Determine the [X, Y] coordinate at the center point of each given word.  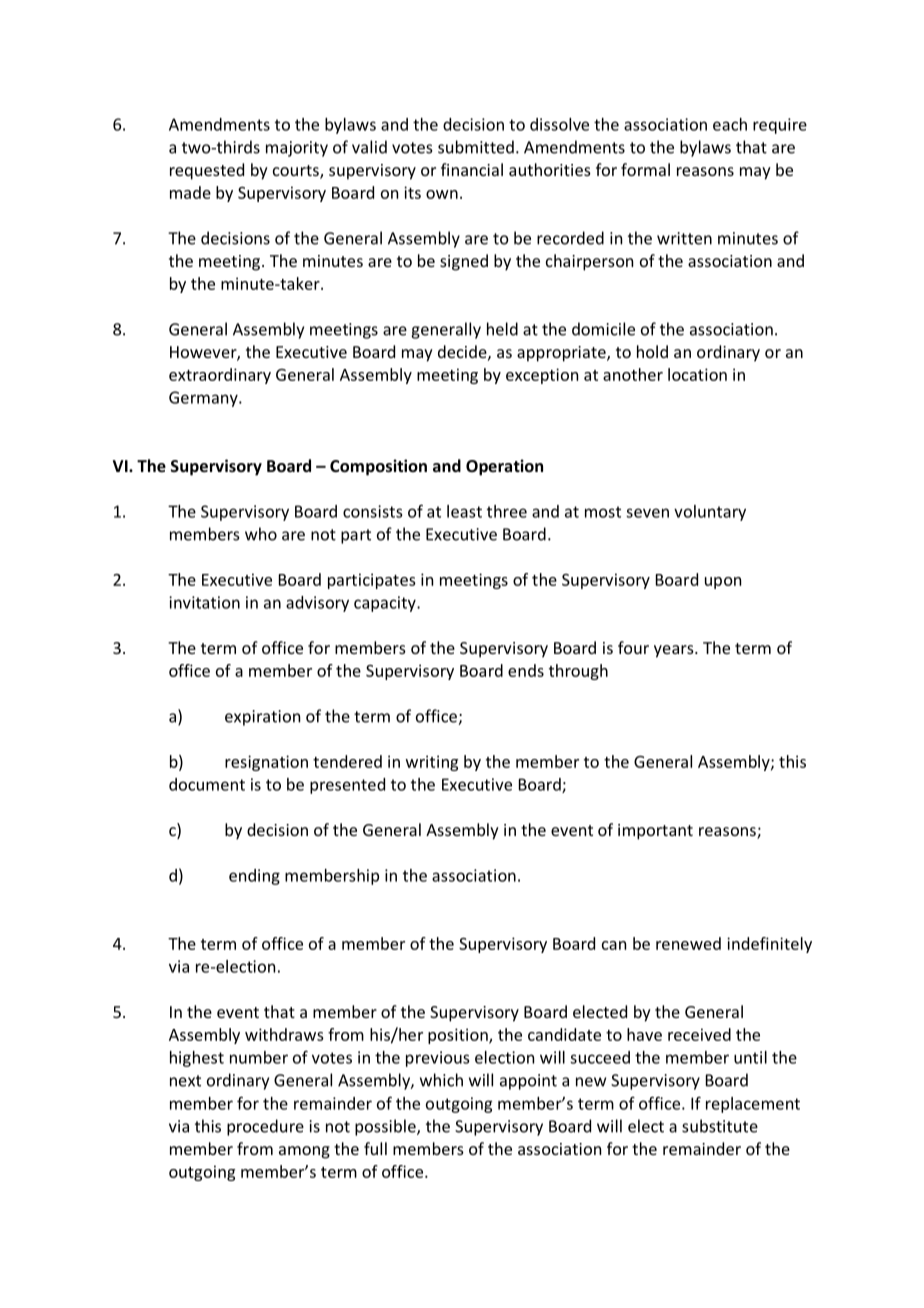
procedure [265, 1127]
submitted [476, 147]
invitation [204, 602]
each [730, 124]
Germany [204, 399]
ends [526, 670]
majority [297, 149]
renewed [688, 943]
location [697, 374]
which [441, 1080]
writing [432, 763]
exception [542, 376]
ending [254, 877]
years [675, 651]
